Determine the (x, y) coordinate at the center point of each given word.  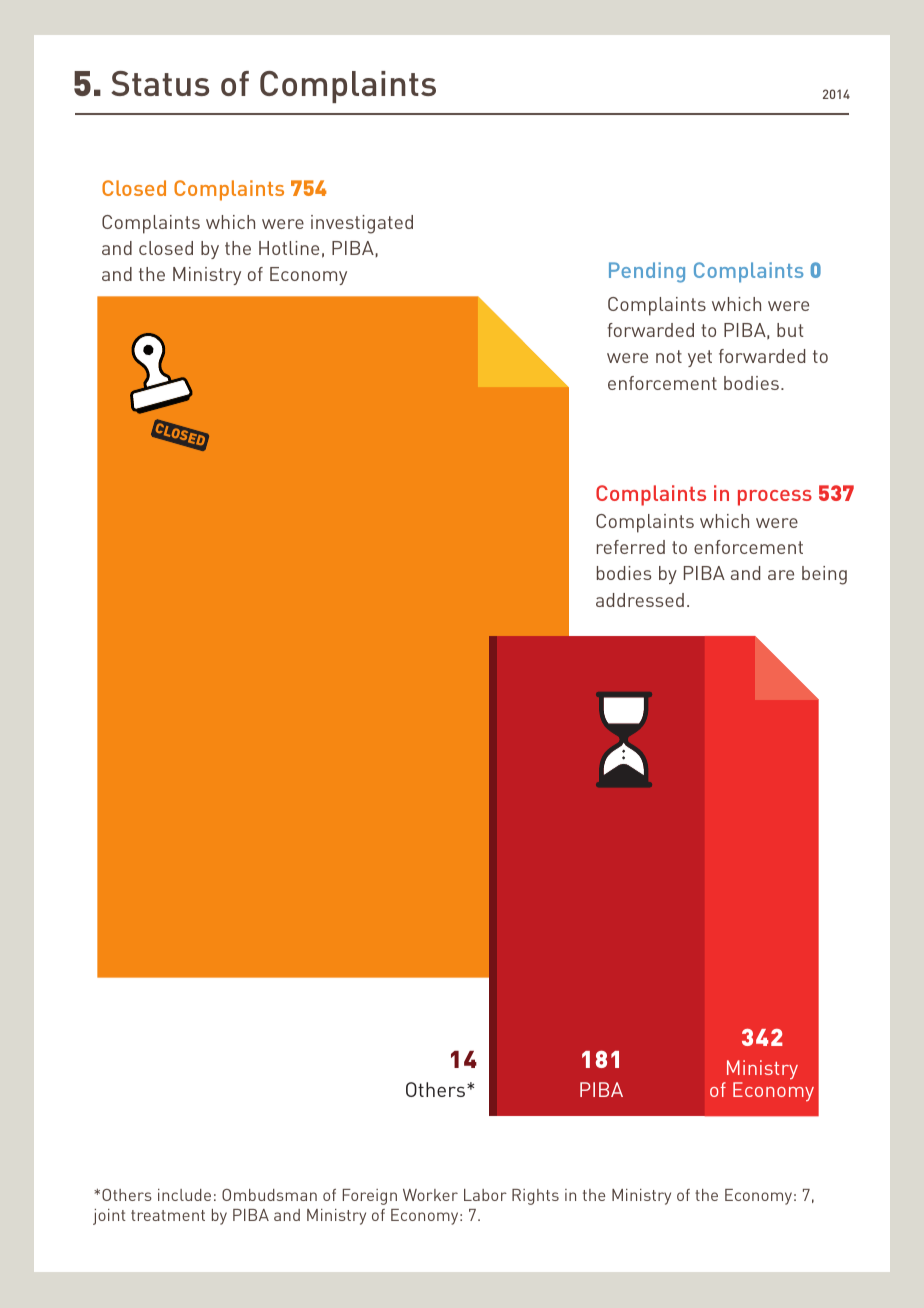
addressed (640, 600)
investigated (362, 224)
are (781, 575)
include (184, 1195)
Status (160, 83)
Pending (647, 272)
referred (631, 547)
